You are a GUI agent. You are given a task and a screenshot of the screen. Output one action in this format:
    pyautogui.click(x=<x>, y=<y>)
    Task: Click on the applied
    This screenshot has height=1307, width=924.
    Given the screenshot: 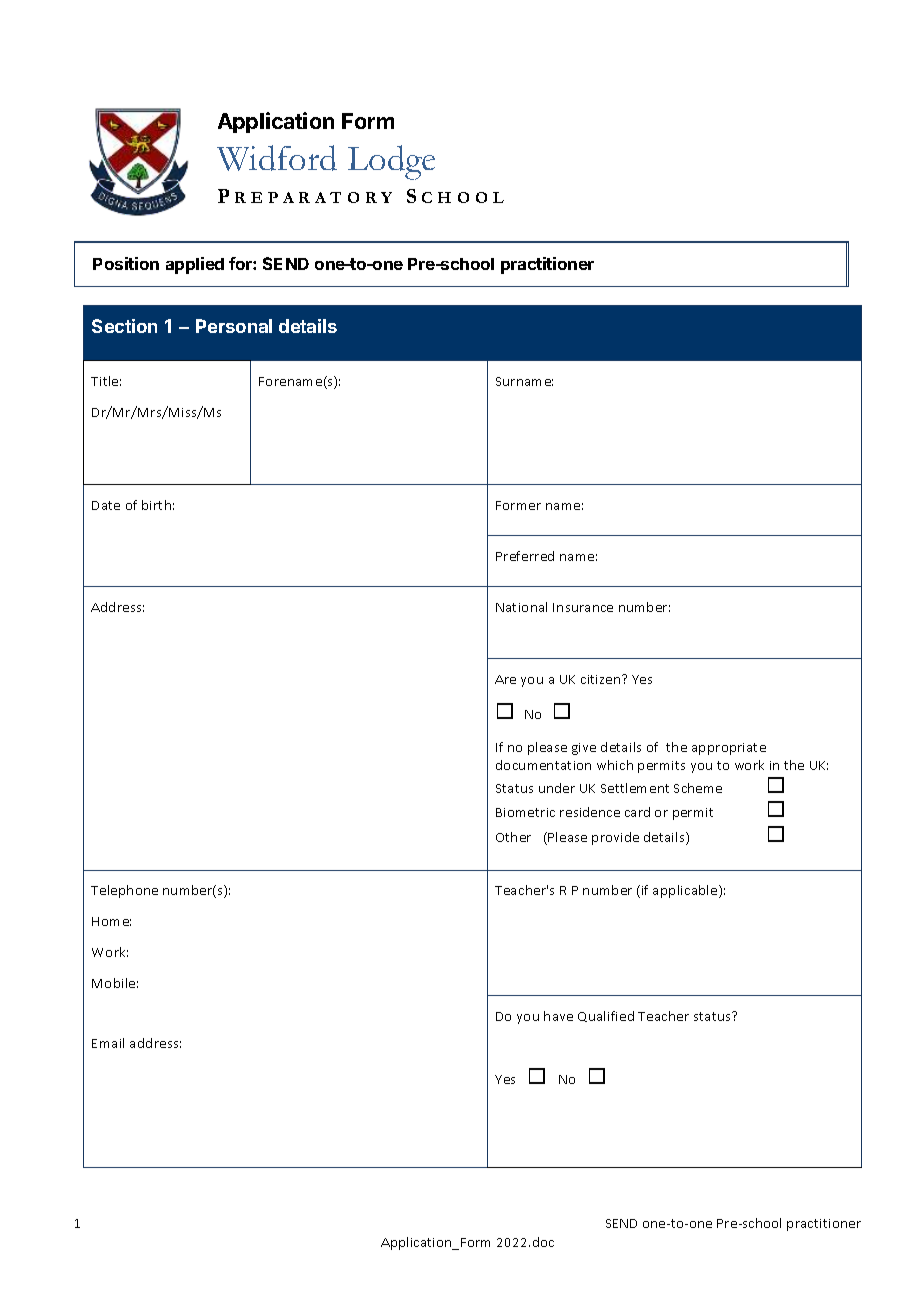 What is the action you would take?
    pyautogui.click(x=195, y=265)
